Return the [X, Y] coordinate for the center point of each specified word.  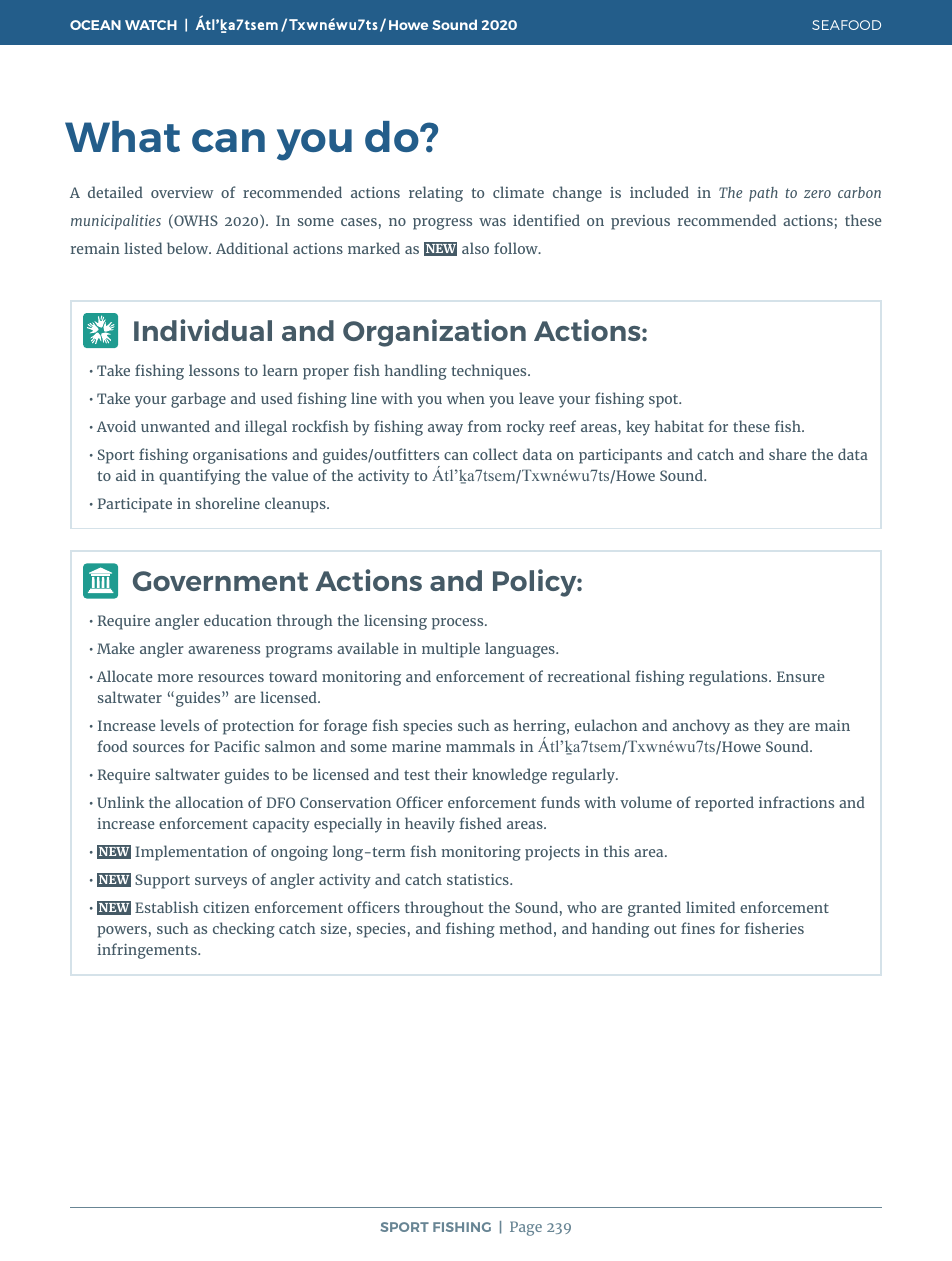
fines [698, 928]
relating [436, 194]
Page [526, 1228]
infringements [148, 951]
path [763, 194]
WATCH [151, 25]
